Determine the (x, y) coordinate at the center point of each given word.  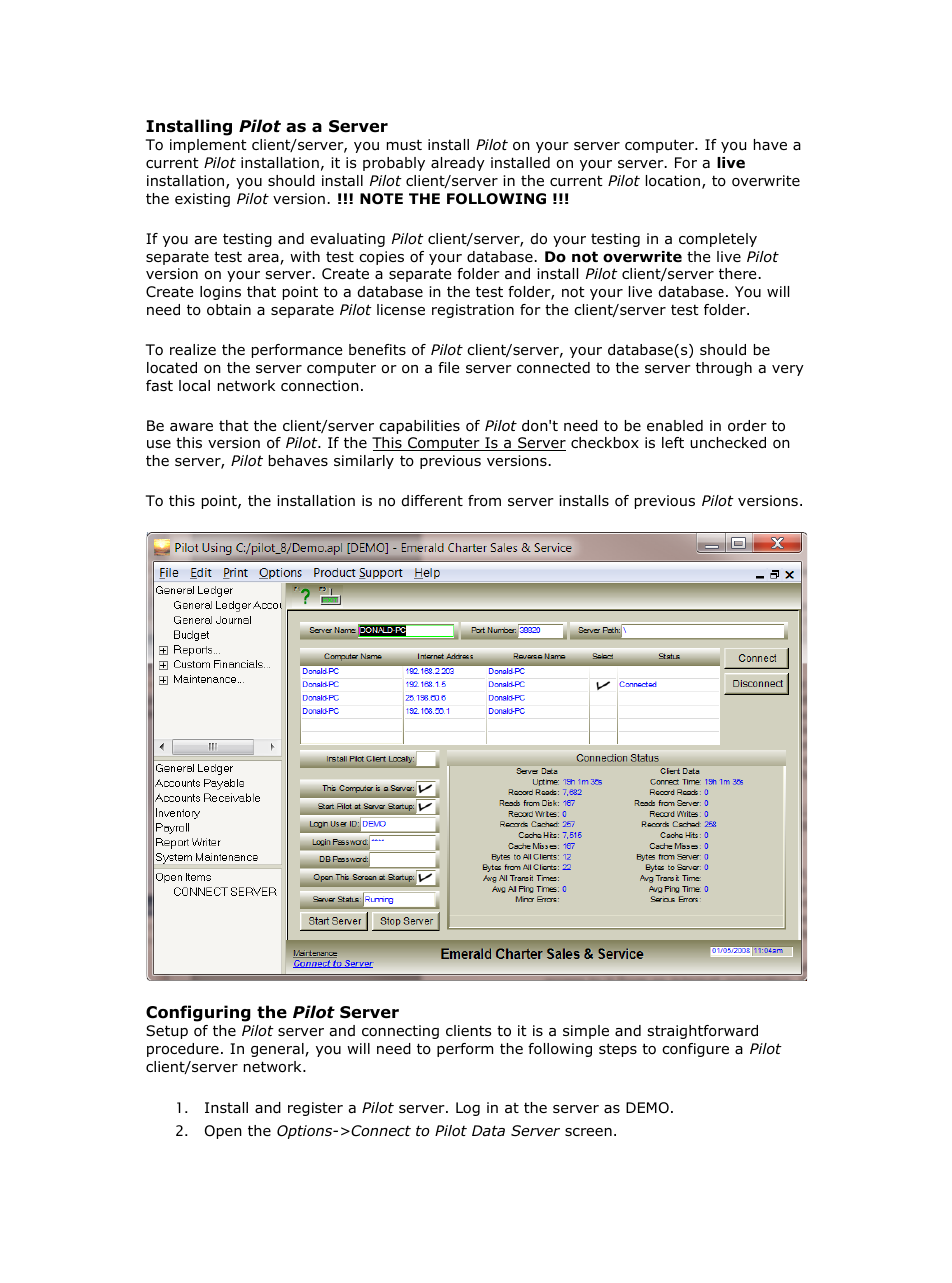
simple (586, 1032)
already (458, 164)
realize (193, 349)
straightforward (703, 1032)
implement (208, 146)
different (432, 501)
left (673, 442)
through (724, 369)
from (484, 501)
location (674, 182)
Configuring (198, 1013)
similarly (364, 462)
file (449, 367)
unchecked (728, 443)
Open (223, 1132)
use (159, 444)
